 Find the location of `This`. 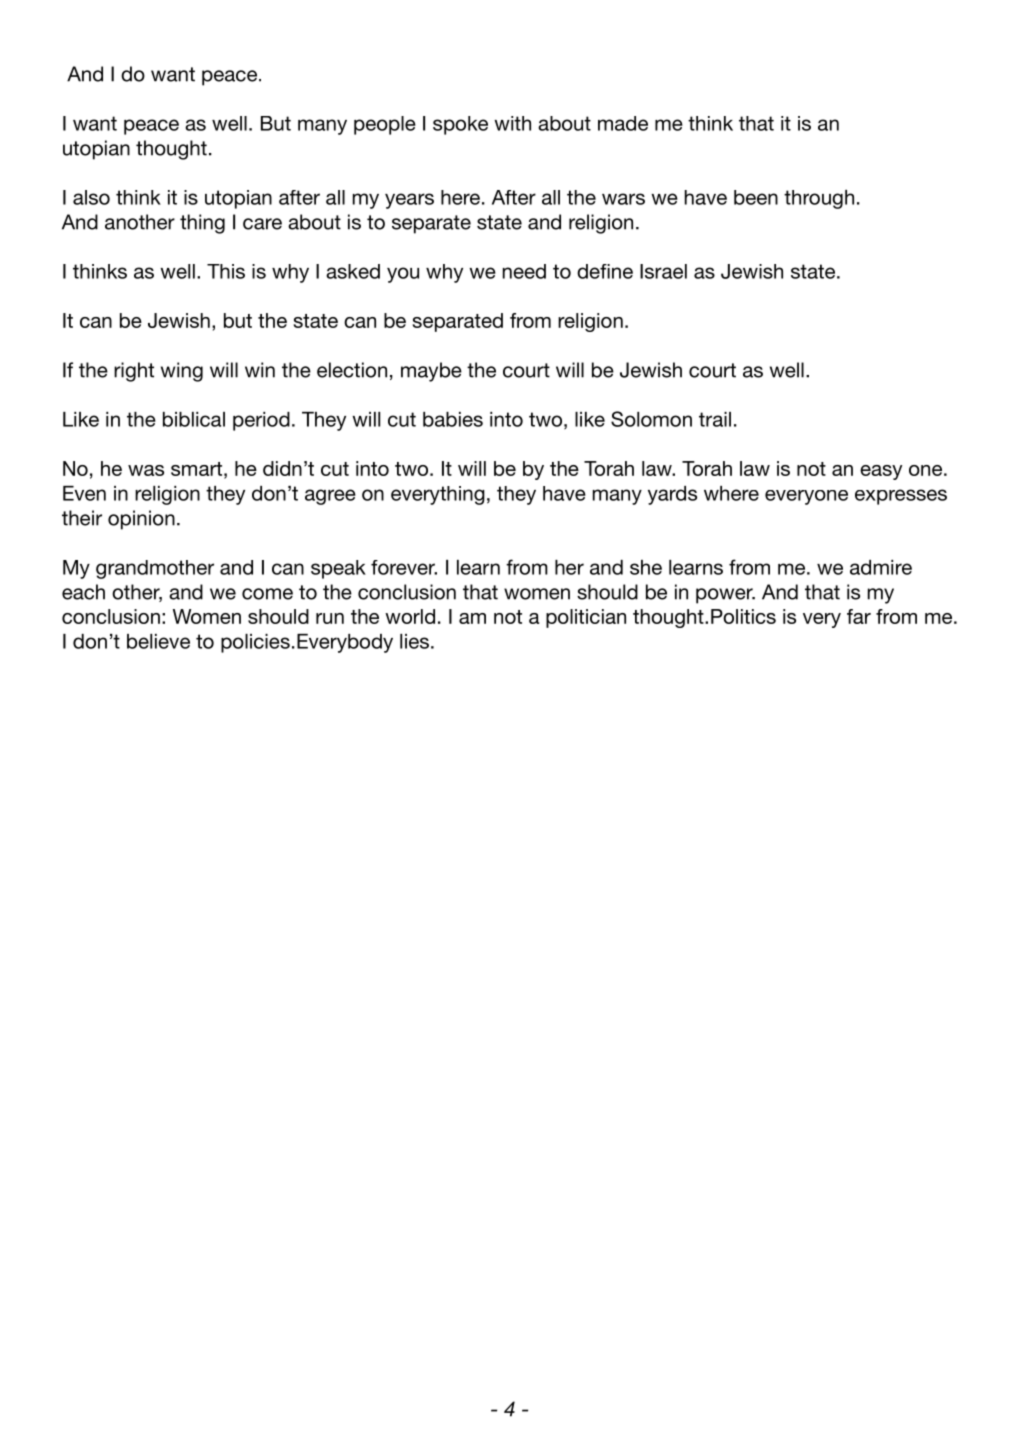

This is located at coordinates (226, 271).
